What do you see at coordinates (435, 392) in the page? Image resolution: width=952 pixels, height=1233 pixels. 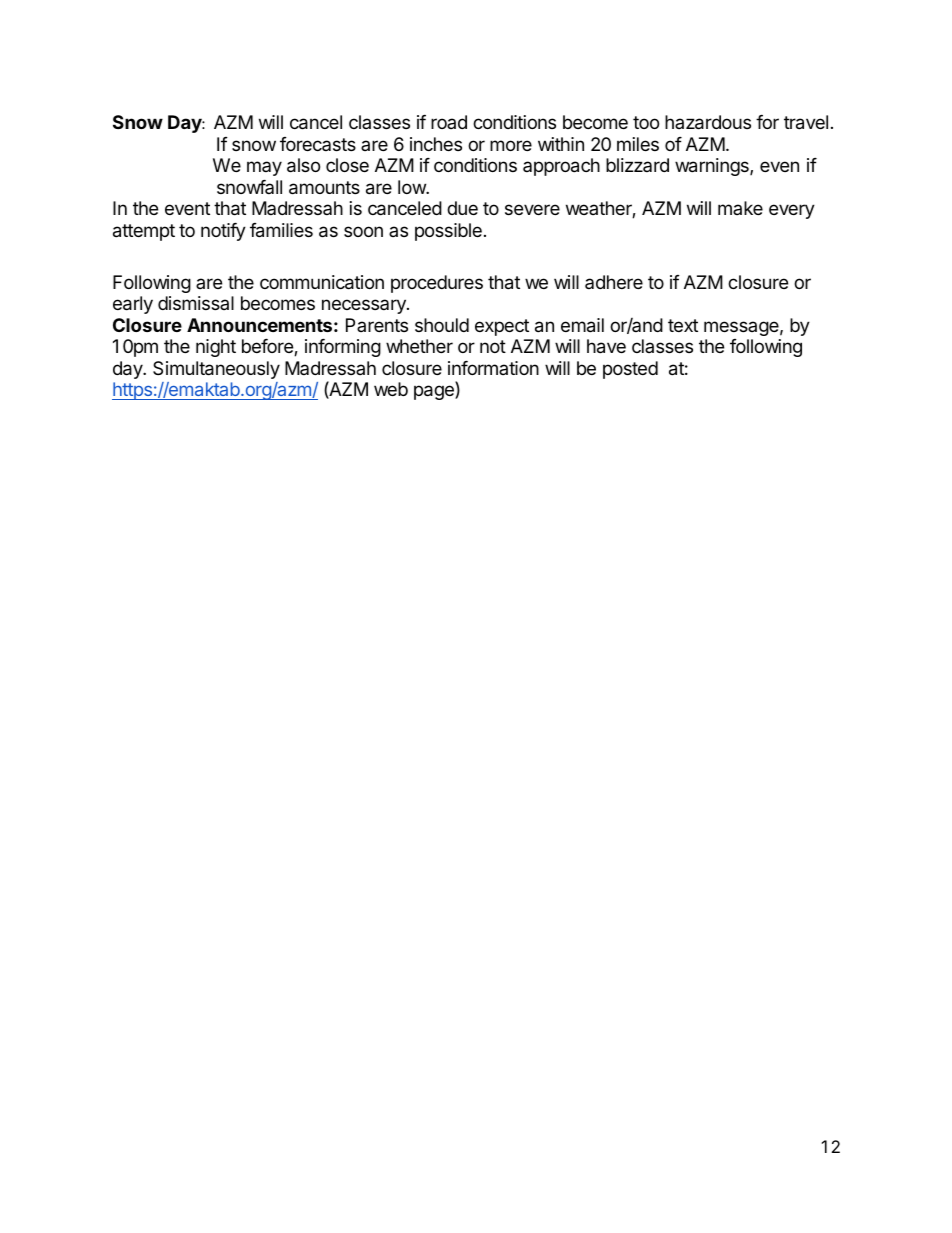 I see `page` at bounding box center [435, 392].
